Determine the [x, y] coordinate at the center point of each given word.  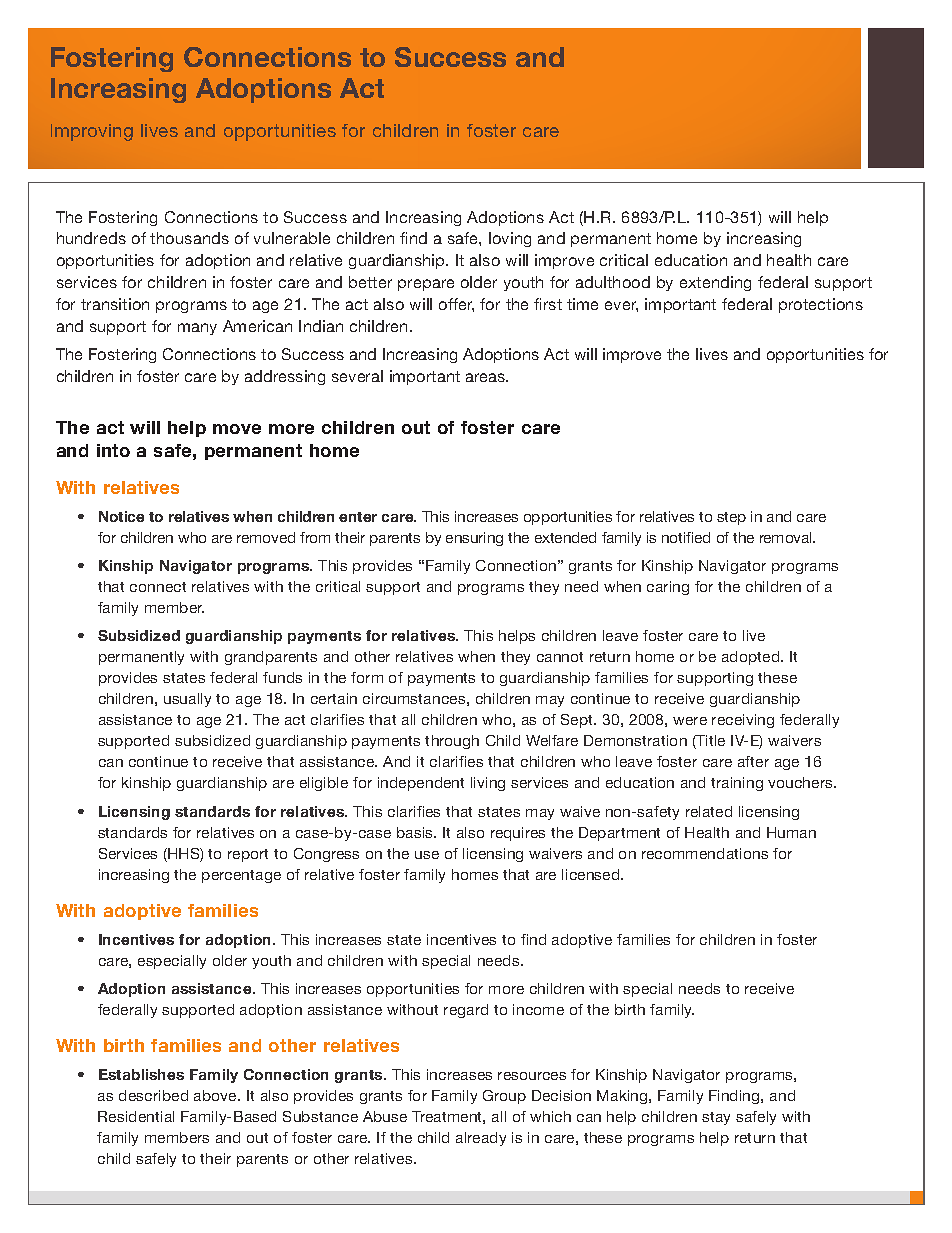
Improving [92, 132]
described [153, 1095]
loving [510, 239]
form [367, 677]
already [481, 1139]
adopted [752, 658]
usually [187, 700]
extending [715, 283]
